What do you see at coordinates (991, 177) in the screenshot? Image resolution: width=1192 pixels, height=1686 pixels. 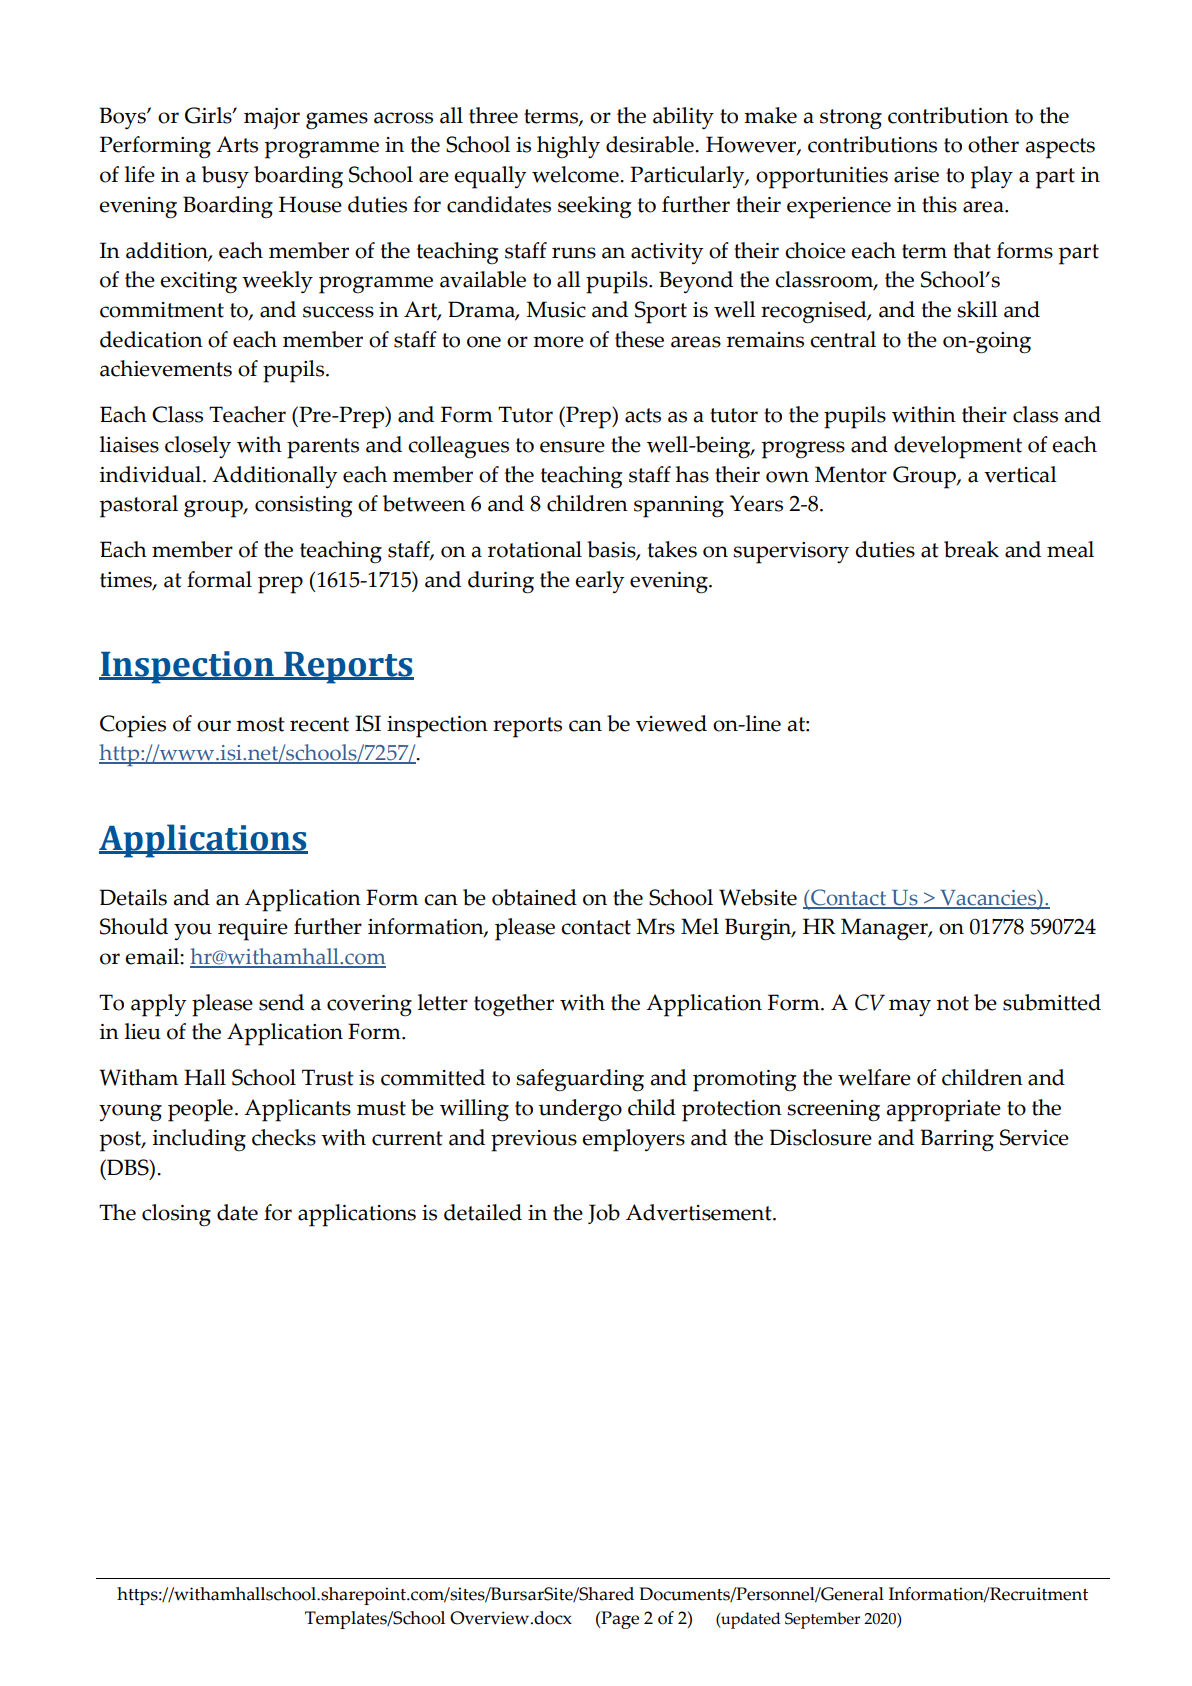 I see `play` at bounding box center [991, 177].
